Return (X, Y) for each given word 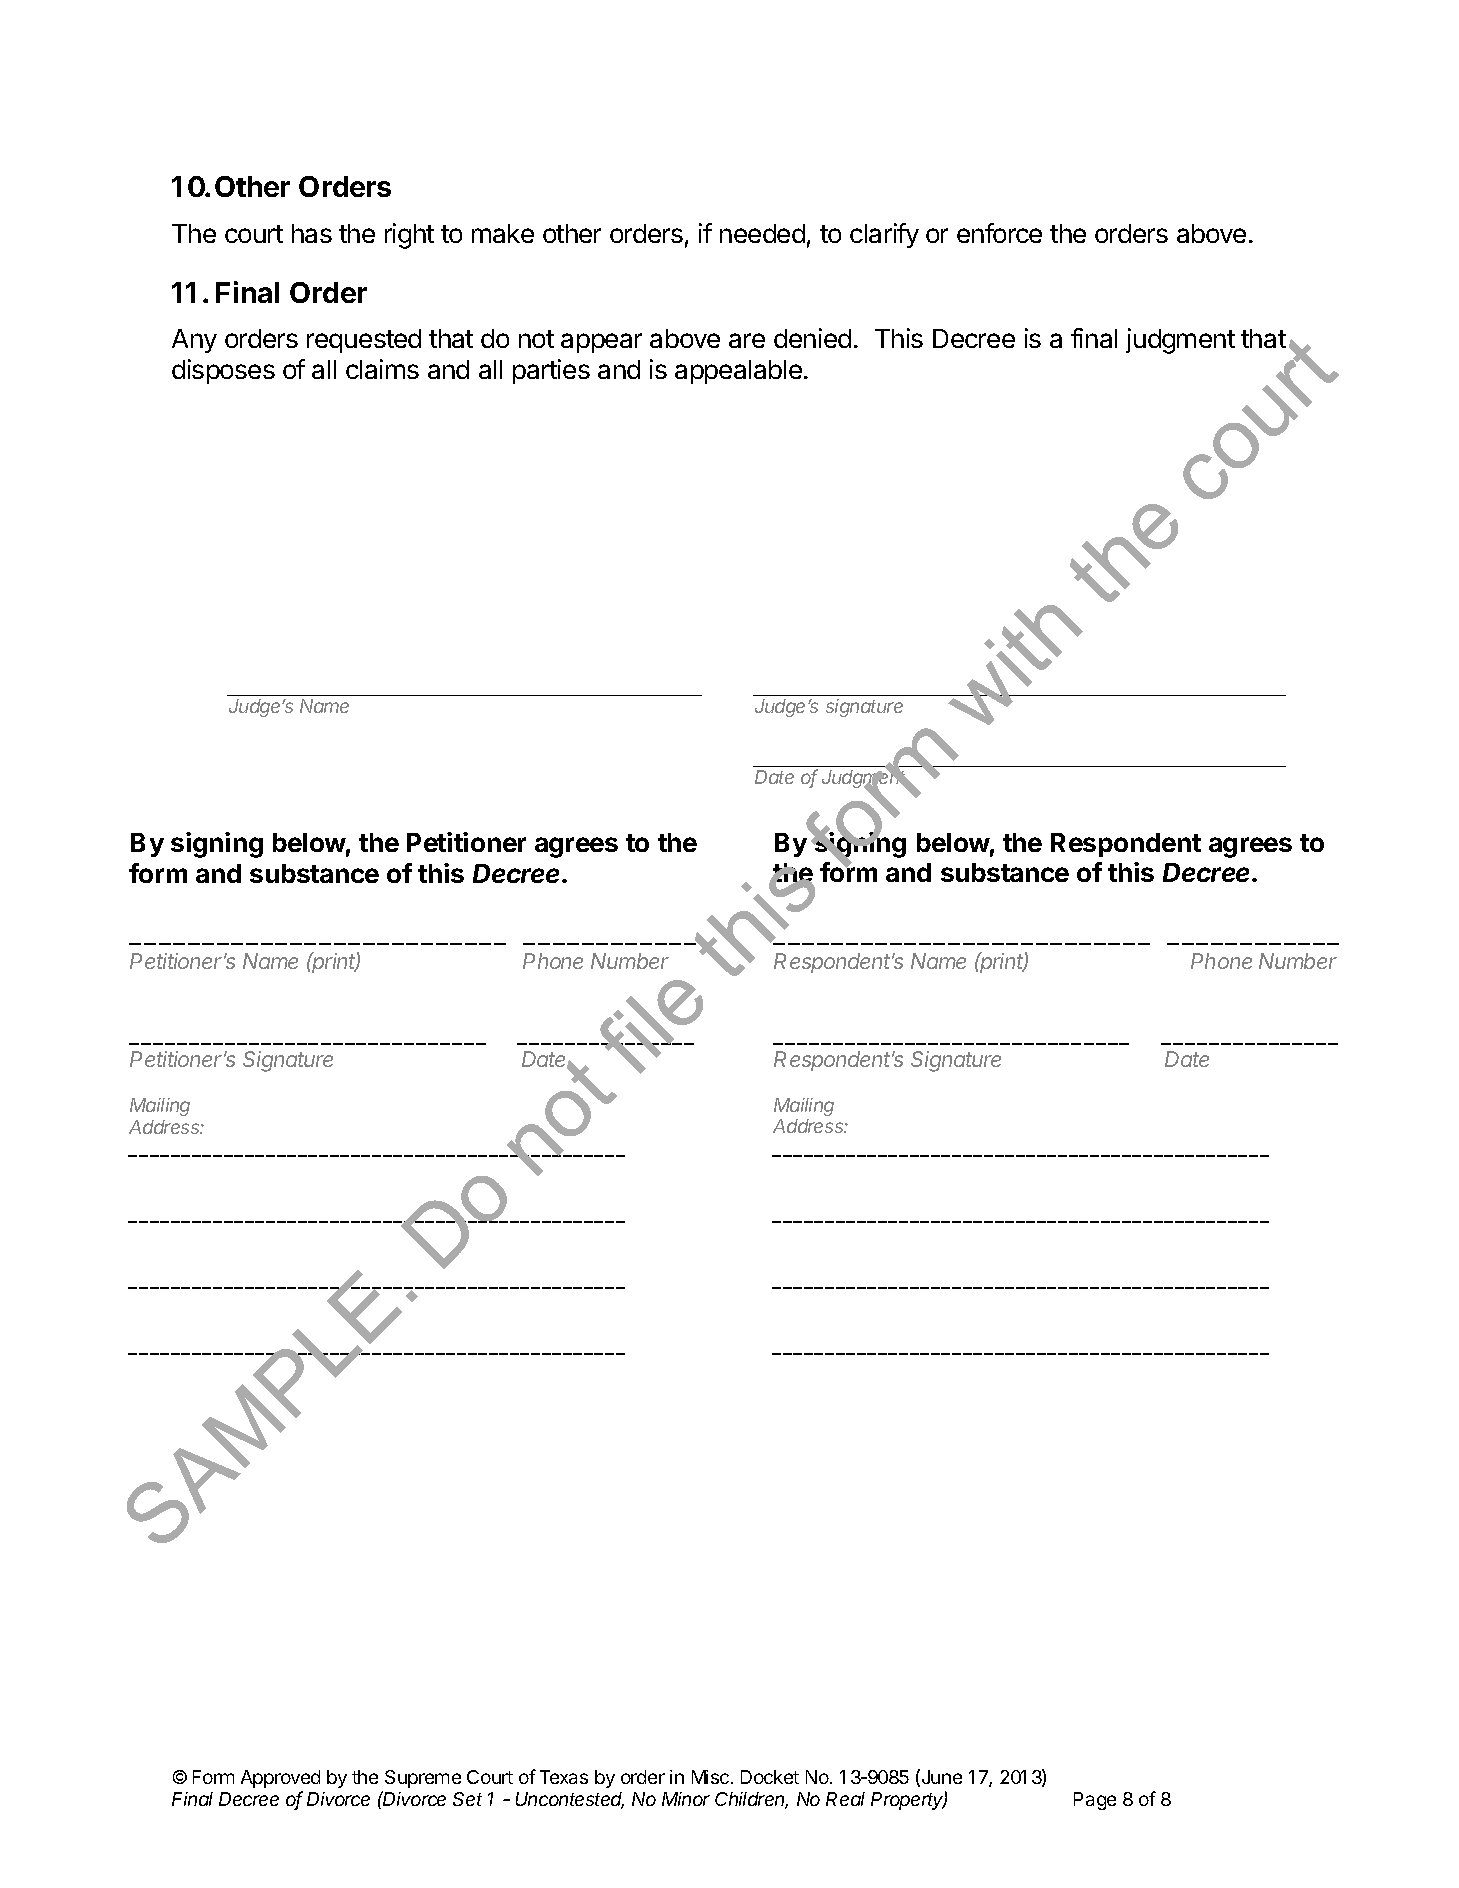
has (312, 233)
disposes (223, 371)
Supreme (423, 1779)
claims (382, 369)
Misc (710, 1777)
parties (551, 371)
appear (601, 343)
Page (1095, 1801)
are (747, 340)
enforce (999, 233)
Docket (770, 1777)
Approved (280, 1779)
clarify (884, 235)
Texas (564, 1777)
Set (467, 1799)
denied (812, 338)
